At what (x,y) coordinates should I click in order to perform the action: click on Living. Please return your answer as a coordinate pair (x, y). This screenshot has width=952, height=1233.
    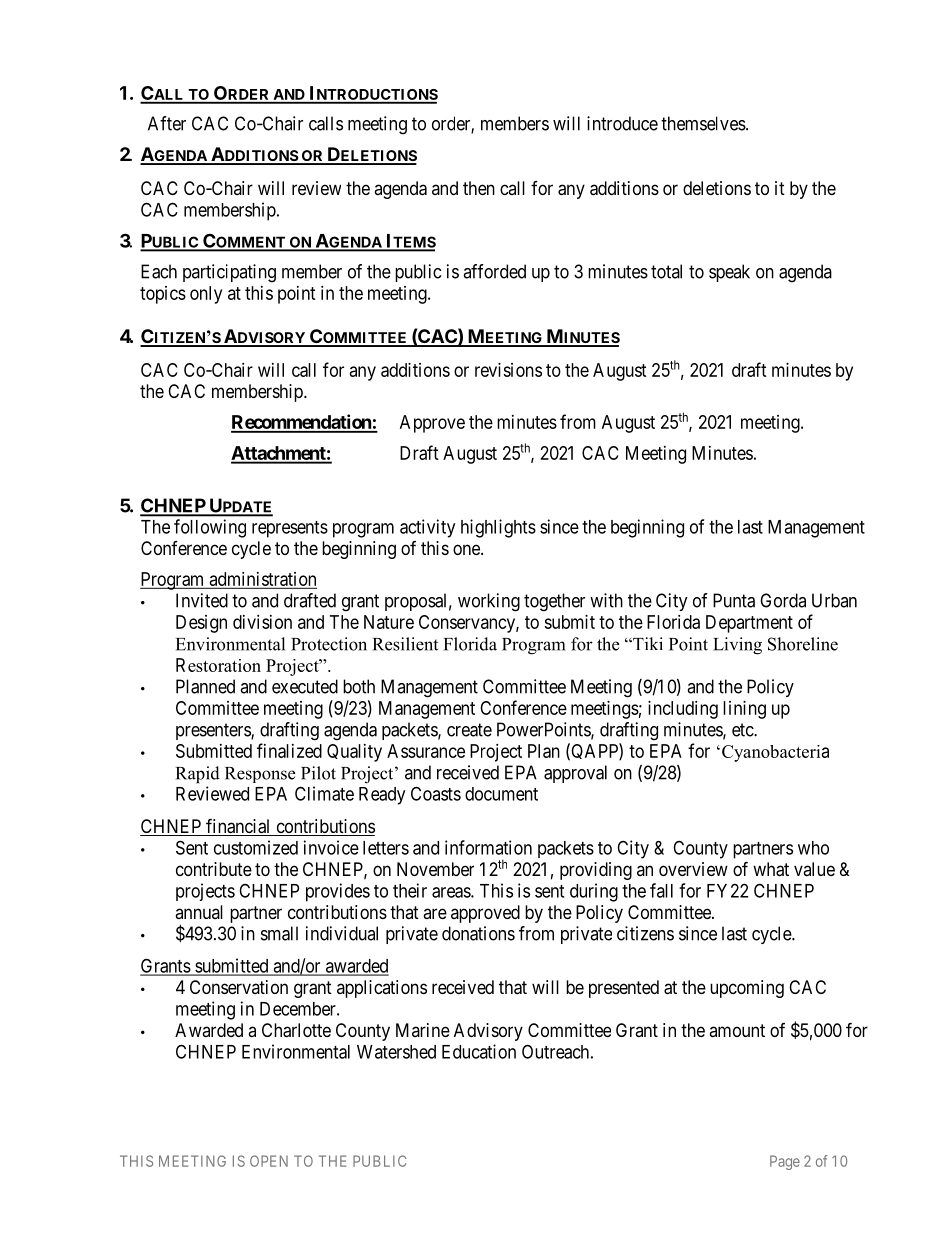
    Looking at the image, I should click on (737, 646).
